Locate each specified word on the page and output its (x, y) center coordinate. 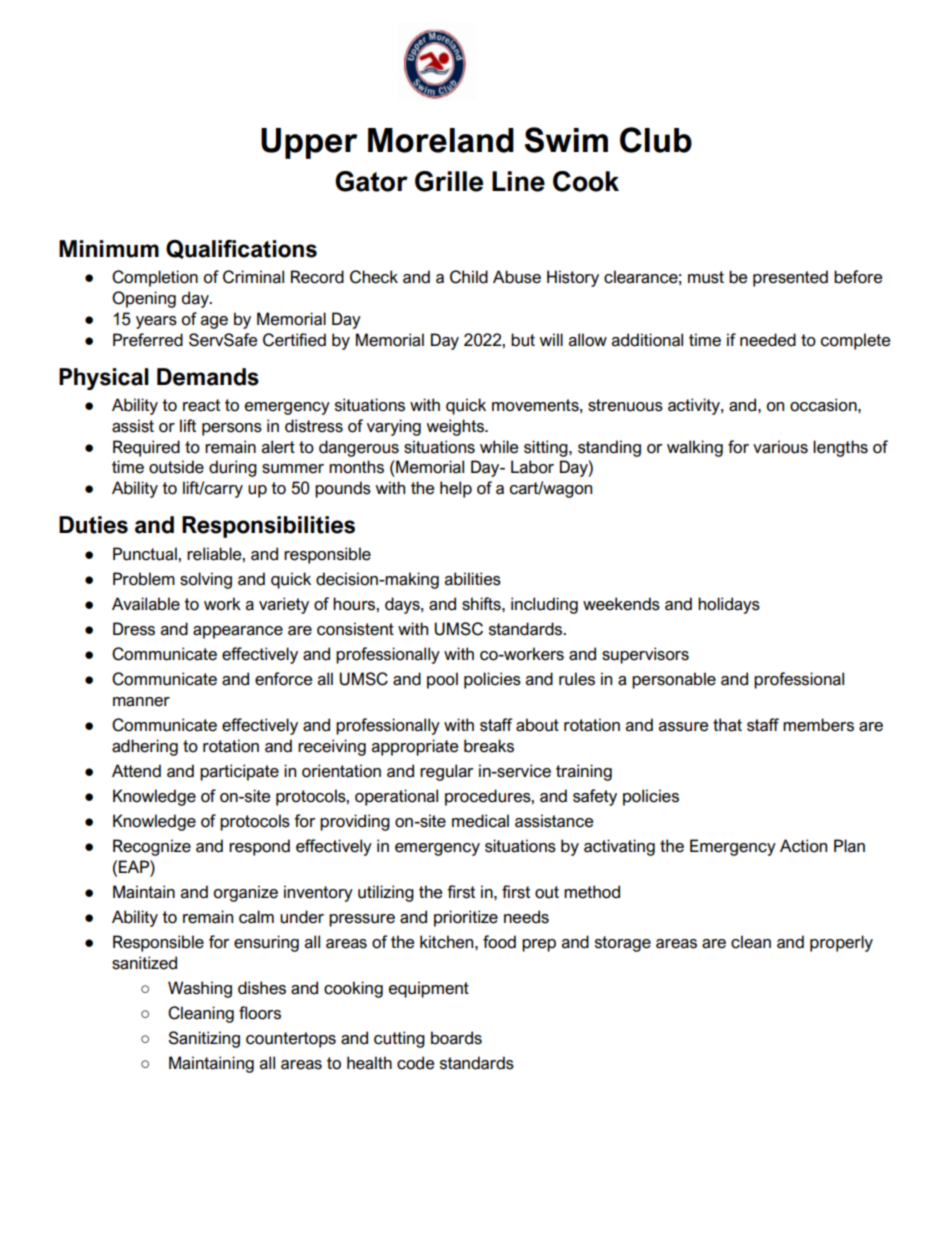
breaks (489, 746)
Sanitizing (204, 1039)
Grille (449, 181)
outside (176, 467)
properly (841, 943)
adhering (145, 747)
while (499, 447)
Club (656, 140)
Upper (309, 143)
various (780, 447)
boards (456, 1038)
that (727, 725)
